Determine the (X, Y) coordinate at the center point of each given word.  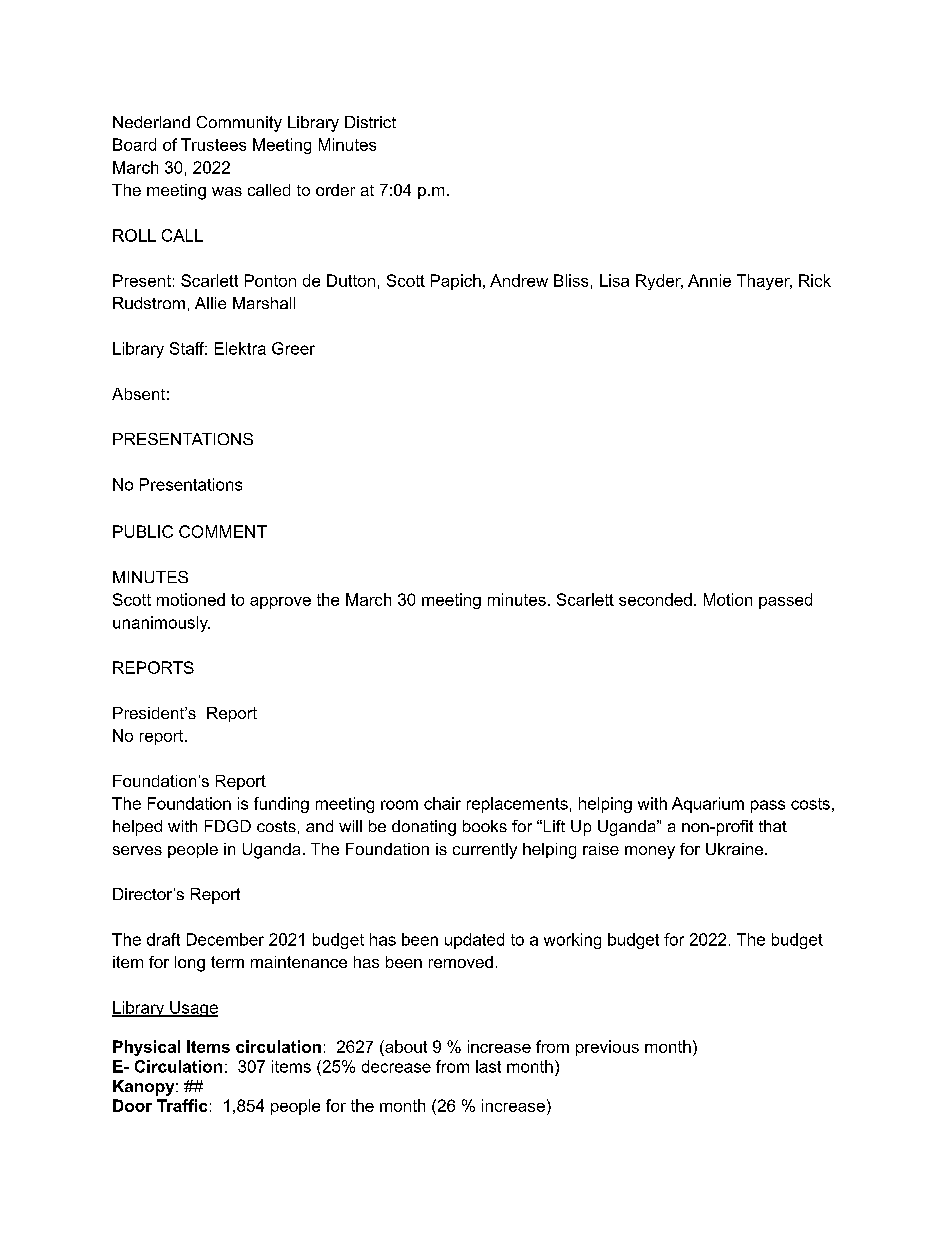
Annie (709, 280)
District (370, 122)
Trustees (213, 144)
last (488, 1066)
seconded (655, 599)
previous (607, 1048)
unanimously (161, 624)
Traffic (182, 1105)
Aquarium (708, 805)
